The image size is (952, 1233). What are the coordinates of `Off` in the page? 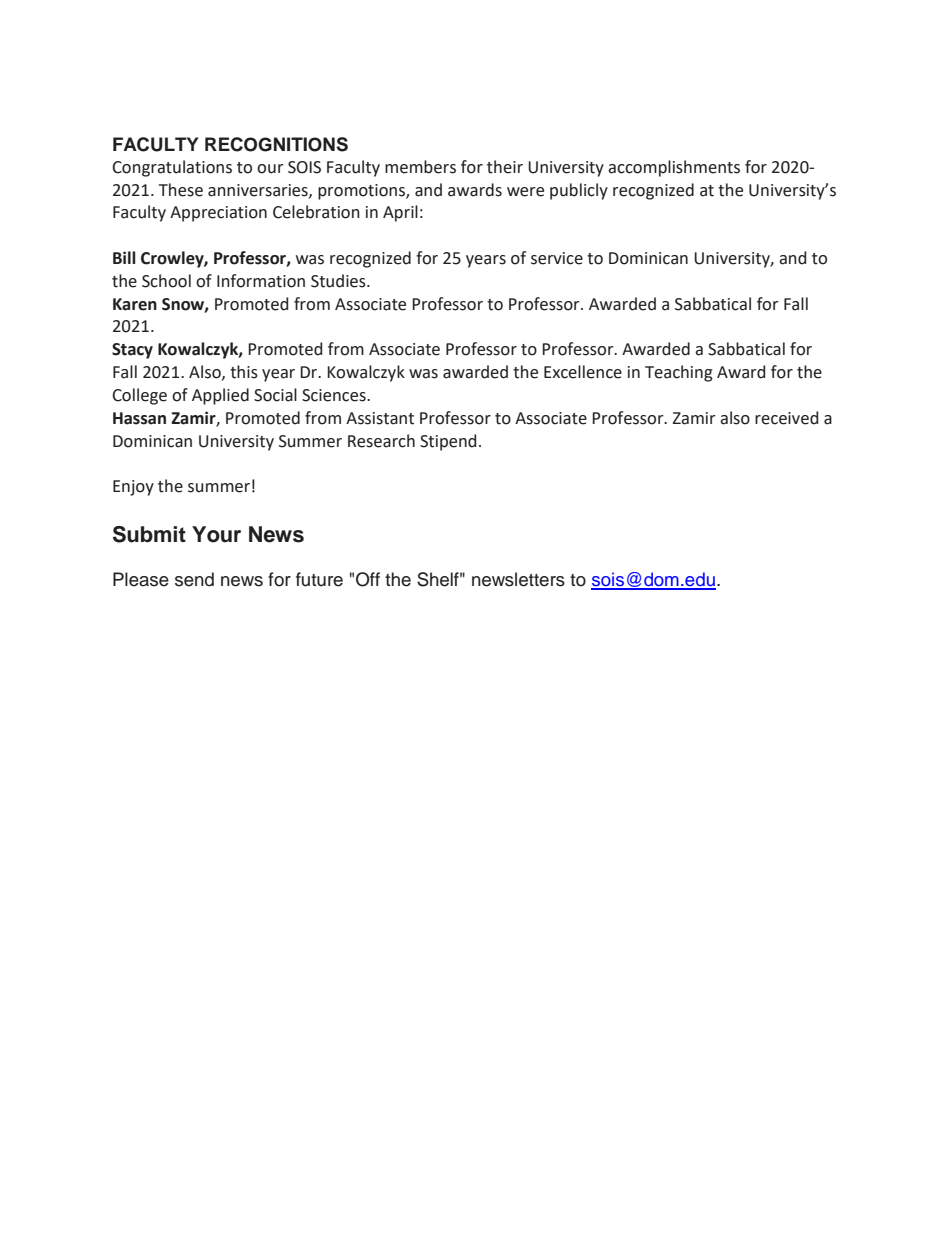 It's located at (368, 579).
